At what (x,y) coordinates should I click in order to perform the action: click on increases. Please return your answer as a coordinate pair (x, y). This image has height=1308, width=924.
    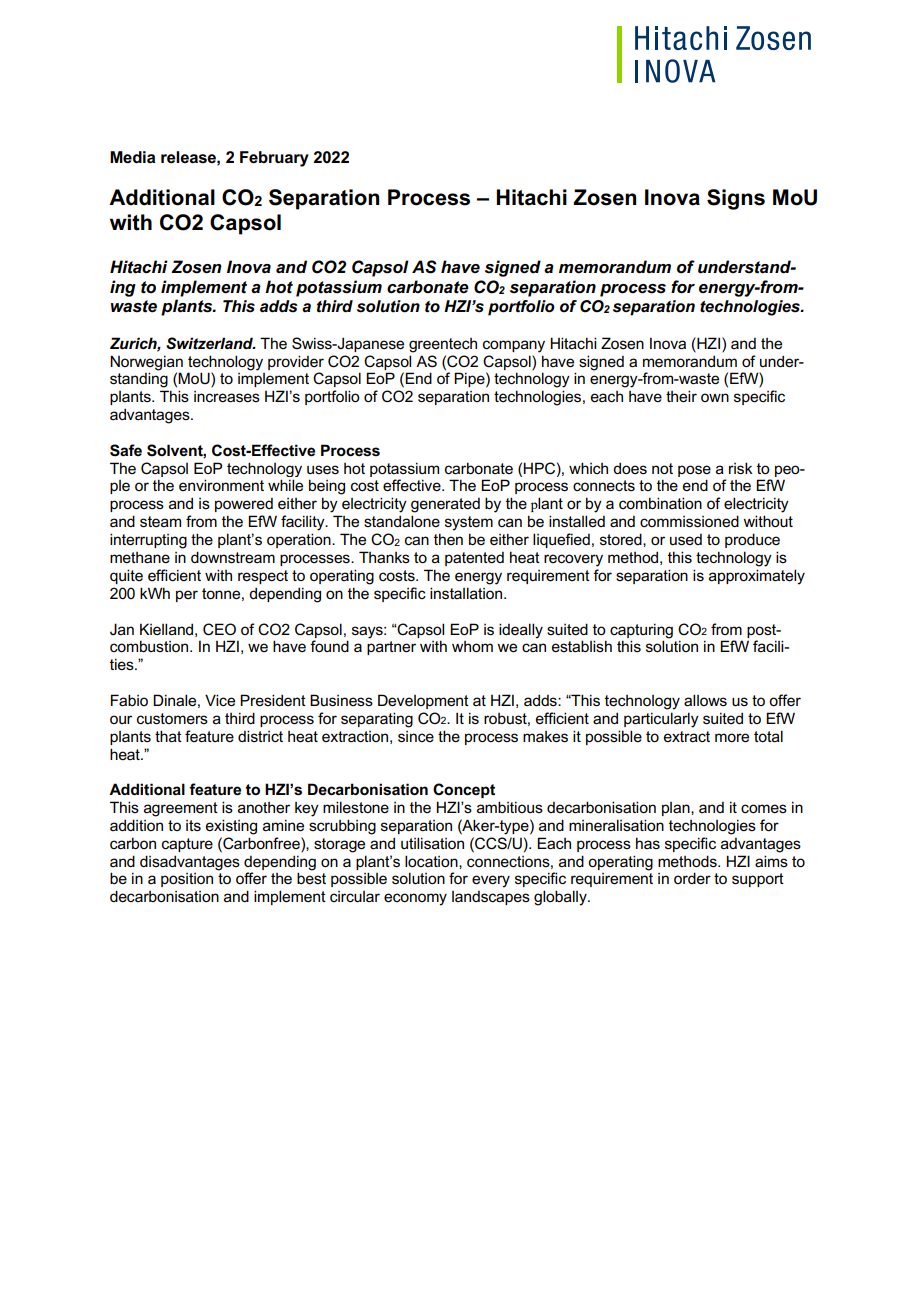
    Looking at the image, I should click on (227, 397).
